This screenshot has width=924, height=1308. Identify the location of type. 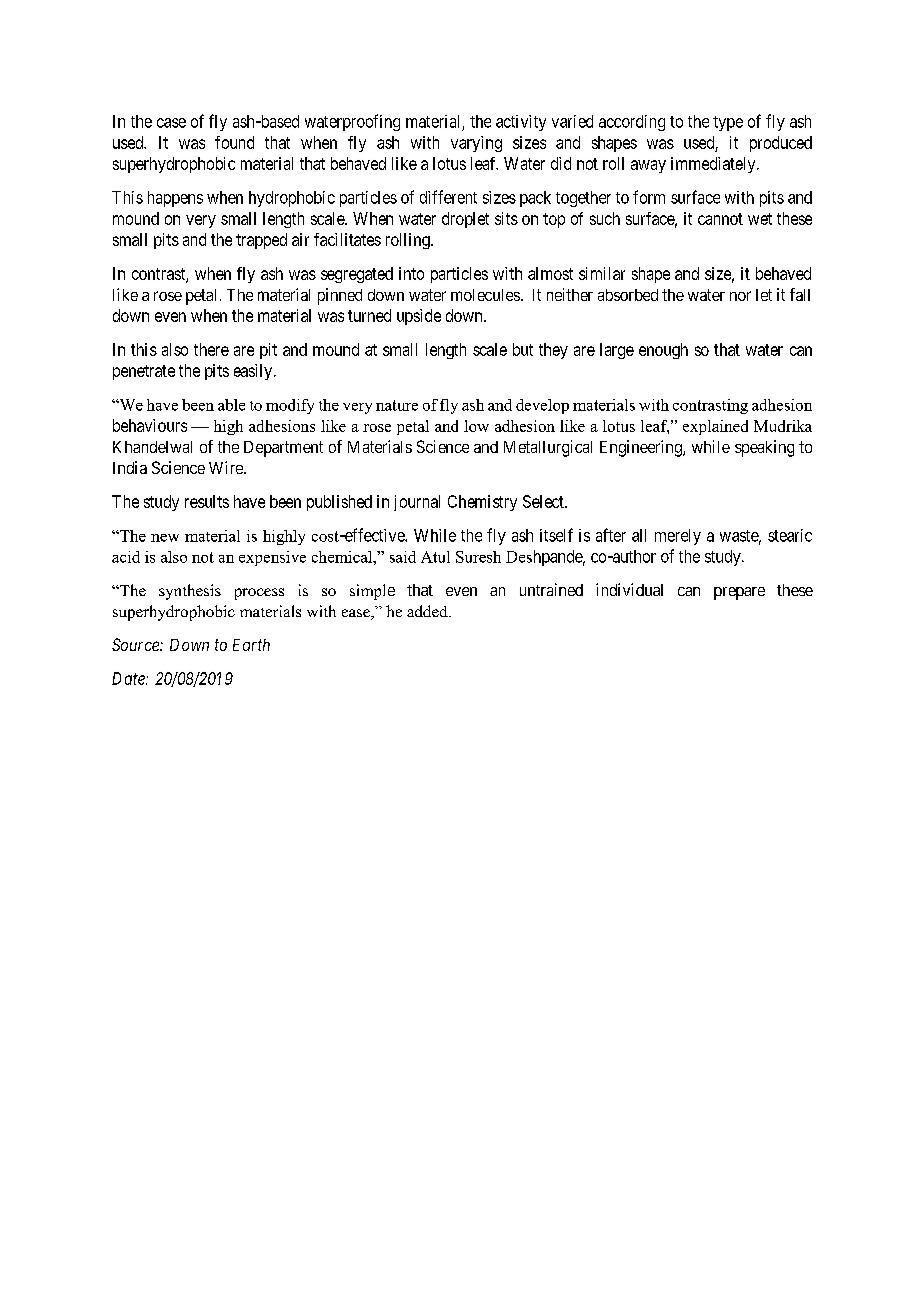
(728, 123).
